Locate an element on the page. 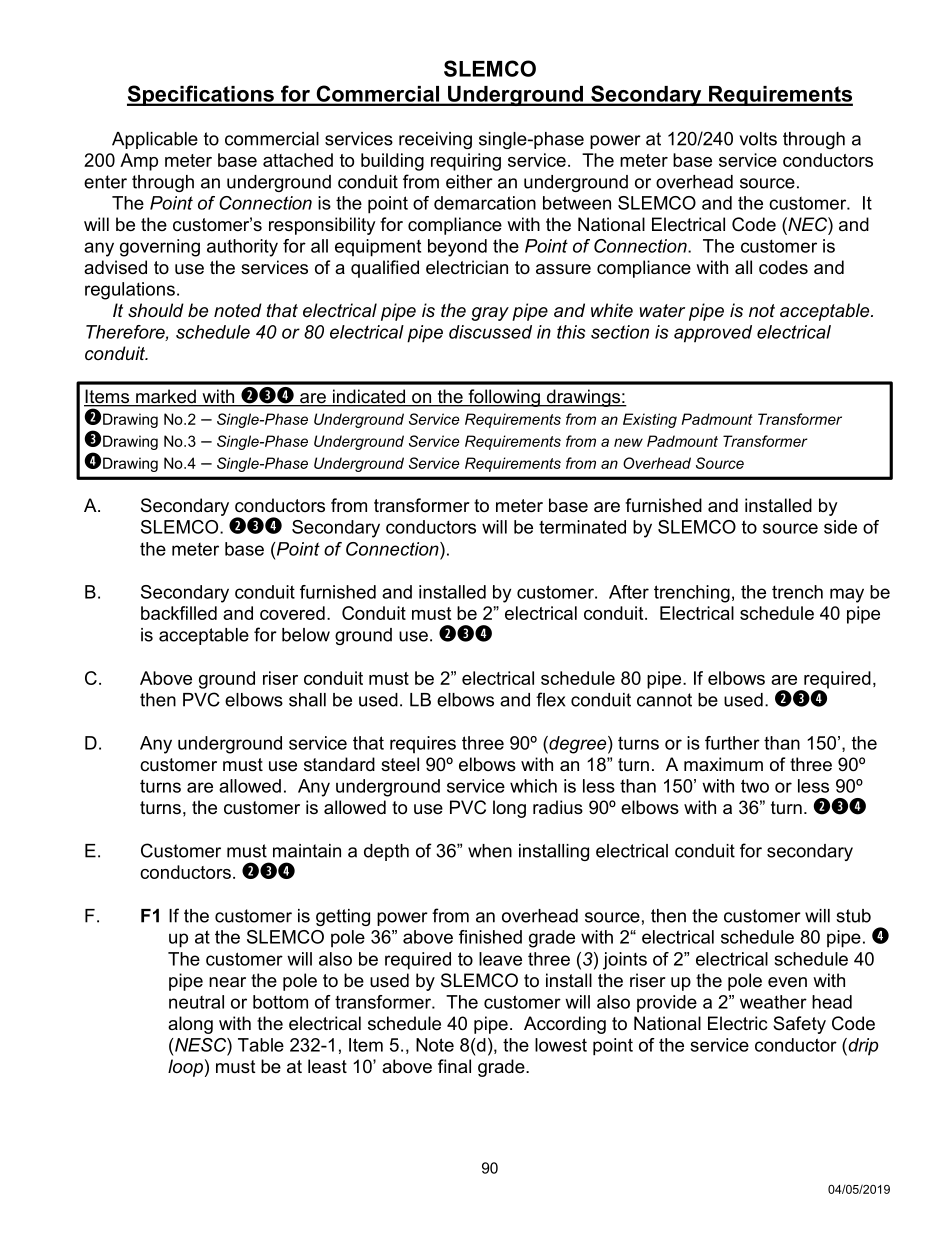 The height and width of the page is (1233, 952). Specifications is located at coordinates (201, 95).
